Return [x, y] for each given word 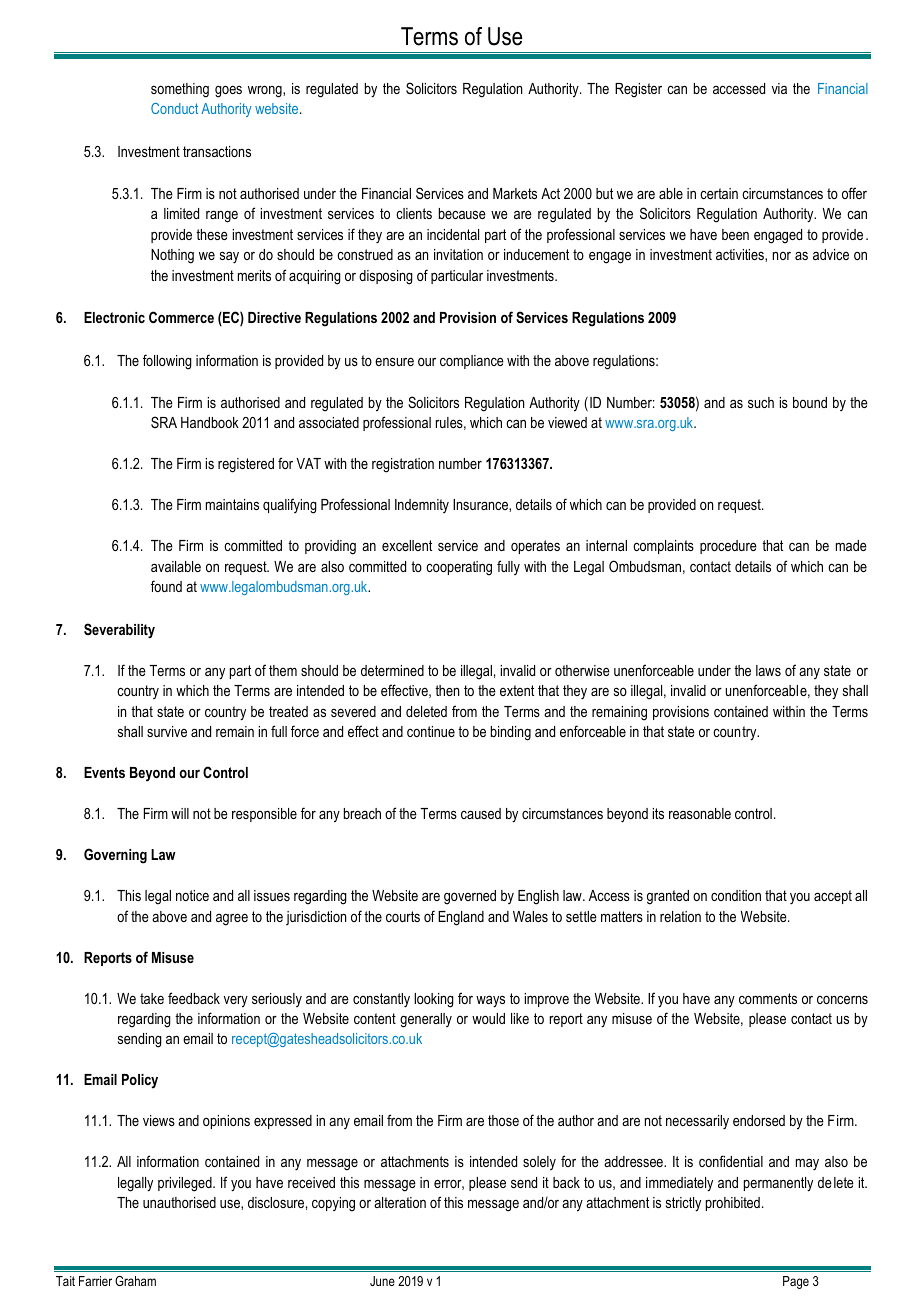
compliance [472, 362]
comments [768, 998]
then [447, 690]
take [152, 998]
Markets [515, 193]
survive [167, 731]
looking [434, 1000]
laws [768, 670]
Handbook [210, 422]
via [779, 88]
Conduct [174, 108]
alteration [400, 1202]
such [761, 402]
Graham [135, 1281]
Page [796, 1282]
